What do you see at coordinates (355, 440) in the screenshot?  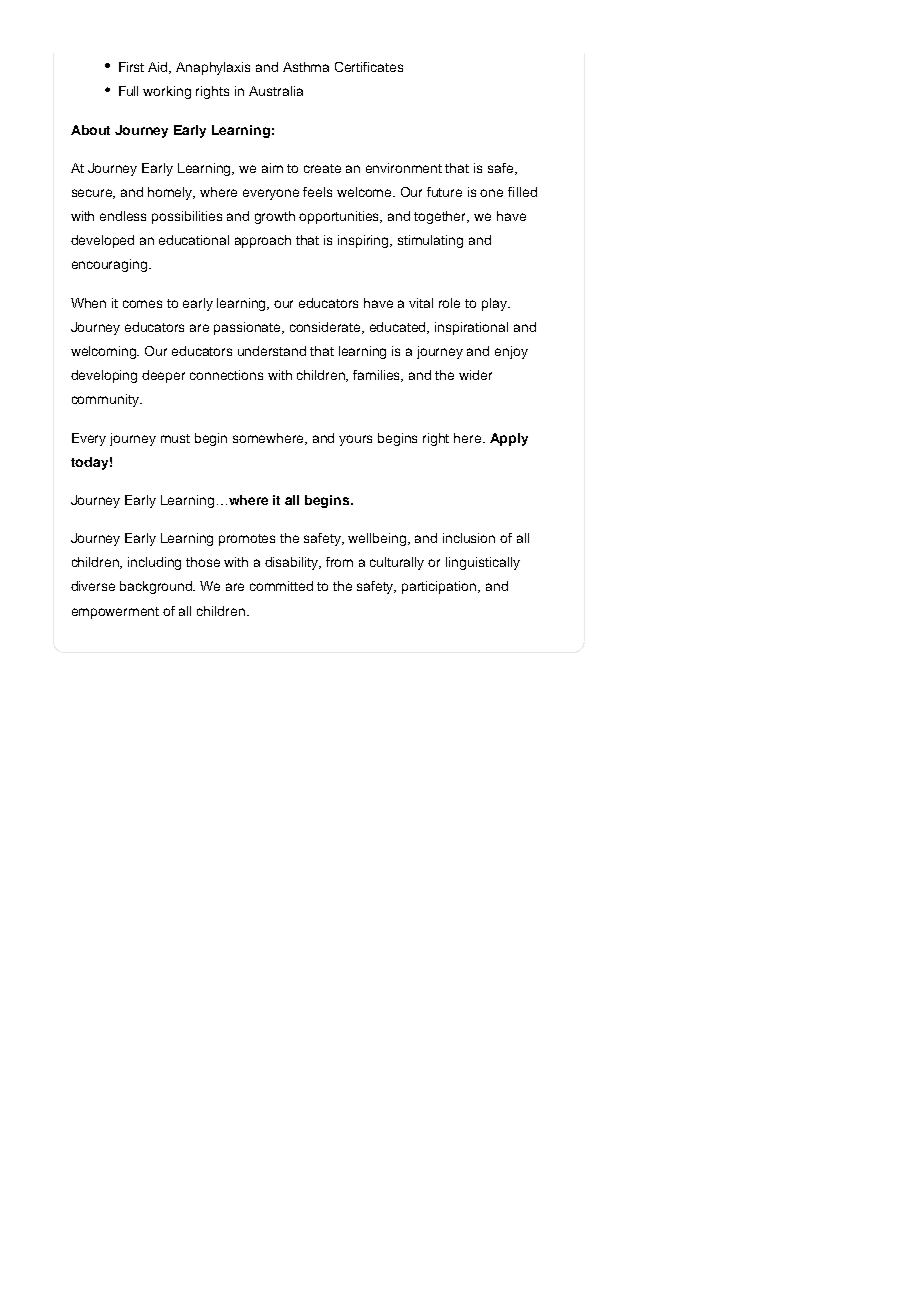 I see `yours` at bounding box center [355, 440].
